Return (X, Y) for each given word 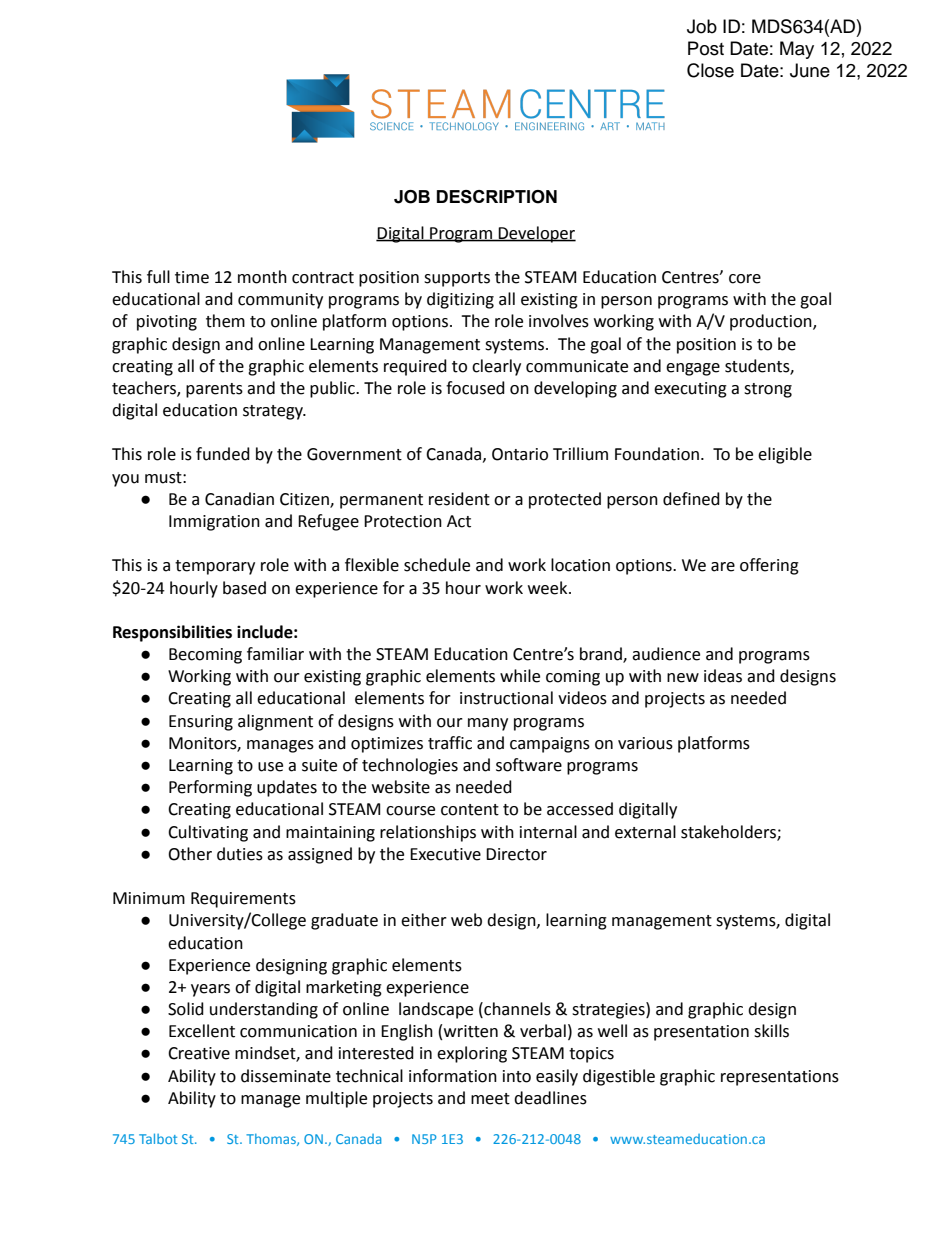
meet (490, 1099)
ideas (723, 676)
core (745, 279)
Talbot (158, 1138)
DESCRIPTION (497, 197)
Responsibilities (172, 633)
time (192, 277)
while (520, 676)
